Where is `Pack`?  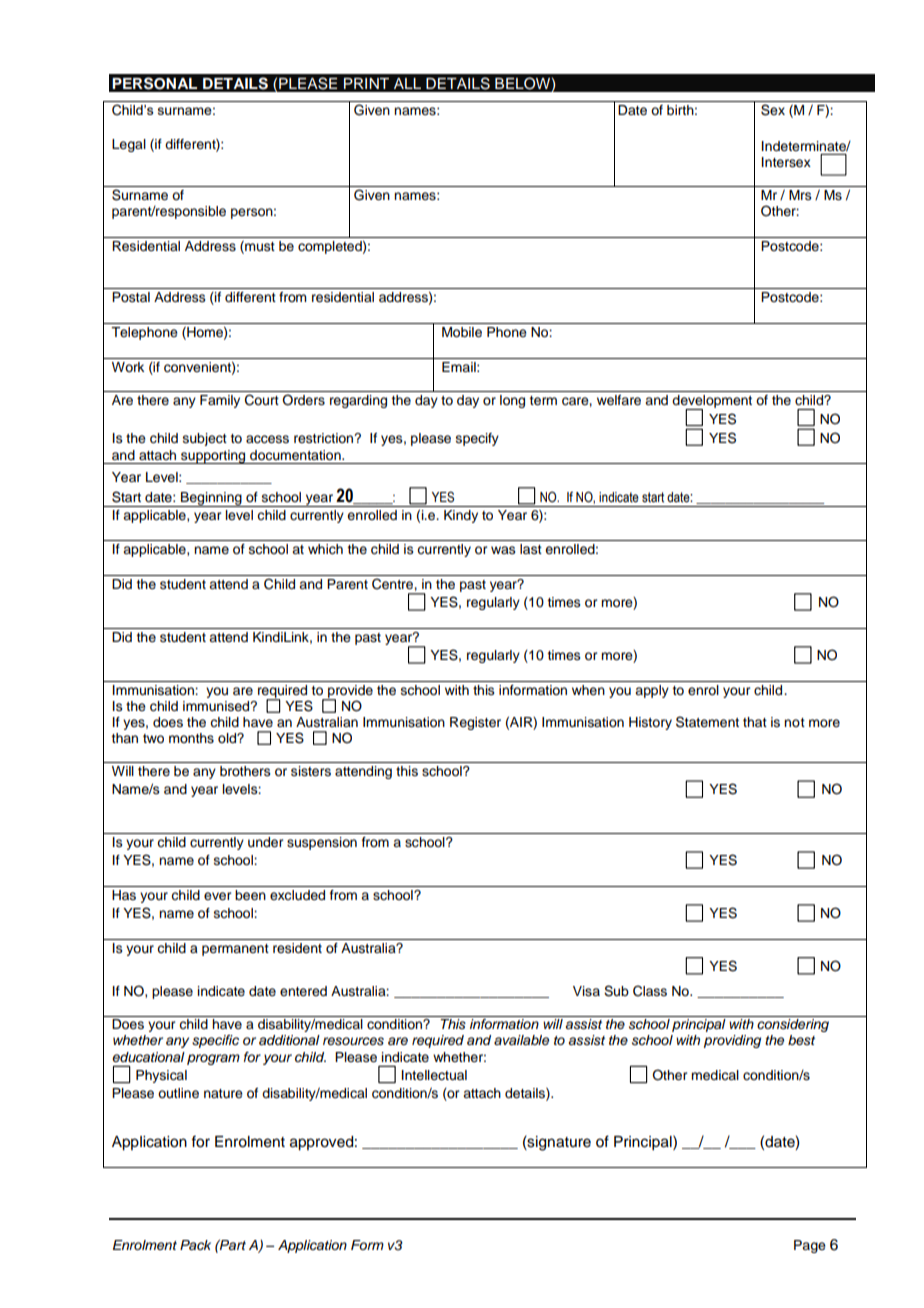
Pack is located at coordinates (195, 1245).
